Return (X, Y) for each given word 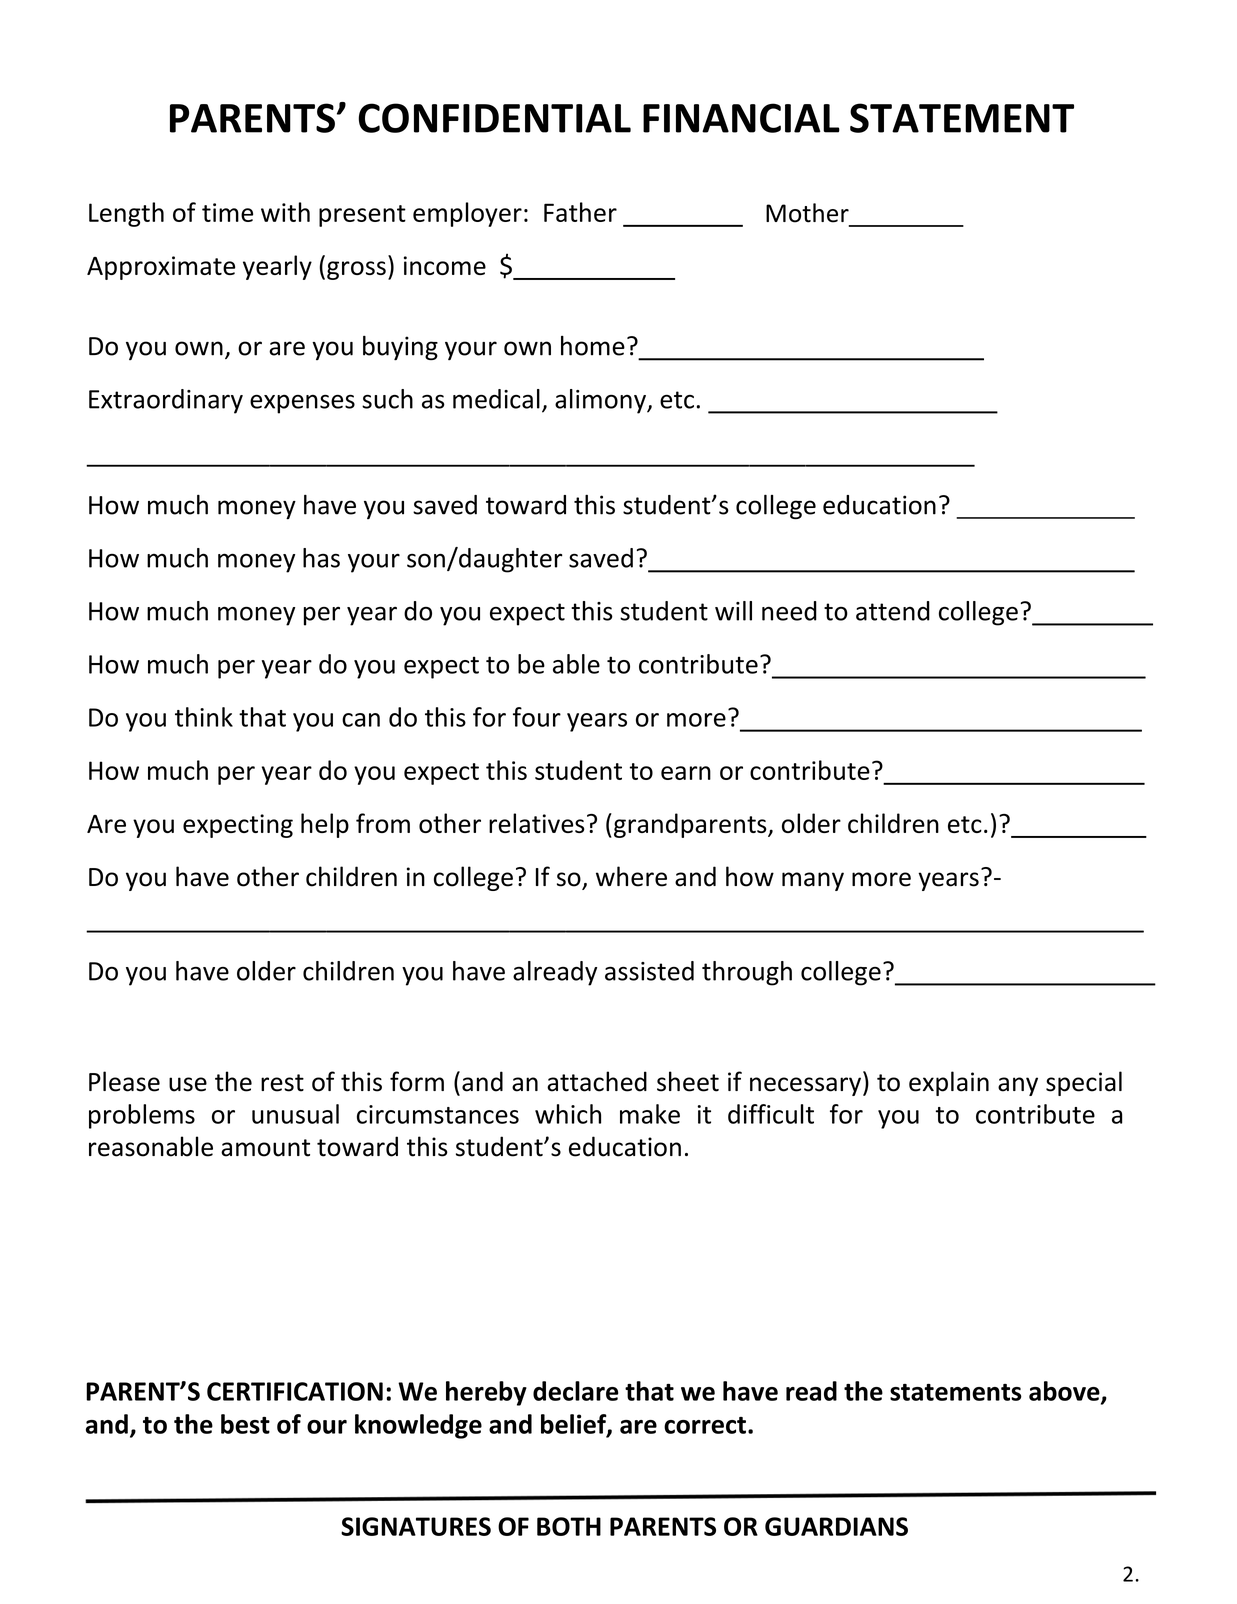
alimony (601, 401)
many (813, 881)
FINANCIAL (741, 118)
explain (949, 1083)
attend (893, 611)
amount (265, 1148)
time (227, 212)
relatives (537, 823)
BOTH (569, 1526)
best (245, 1424)
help (325, 825)
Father (580, 212)
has (321, 558)
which (568, 1114)
